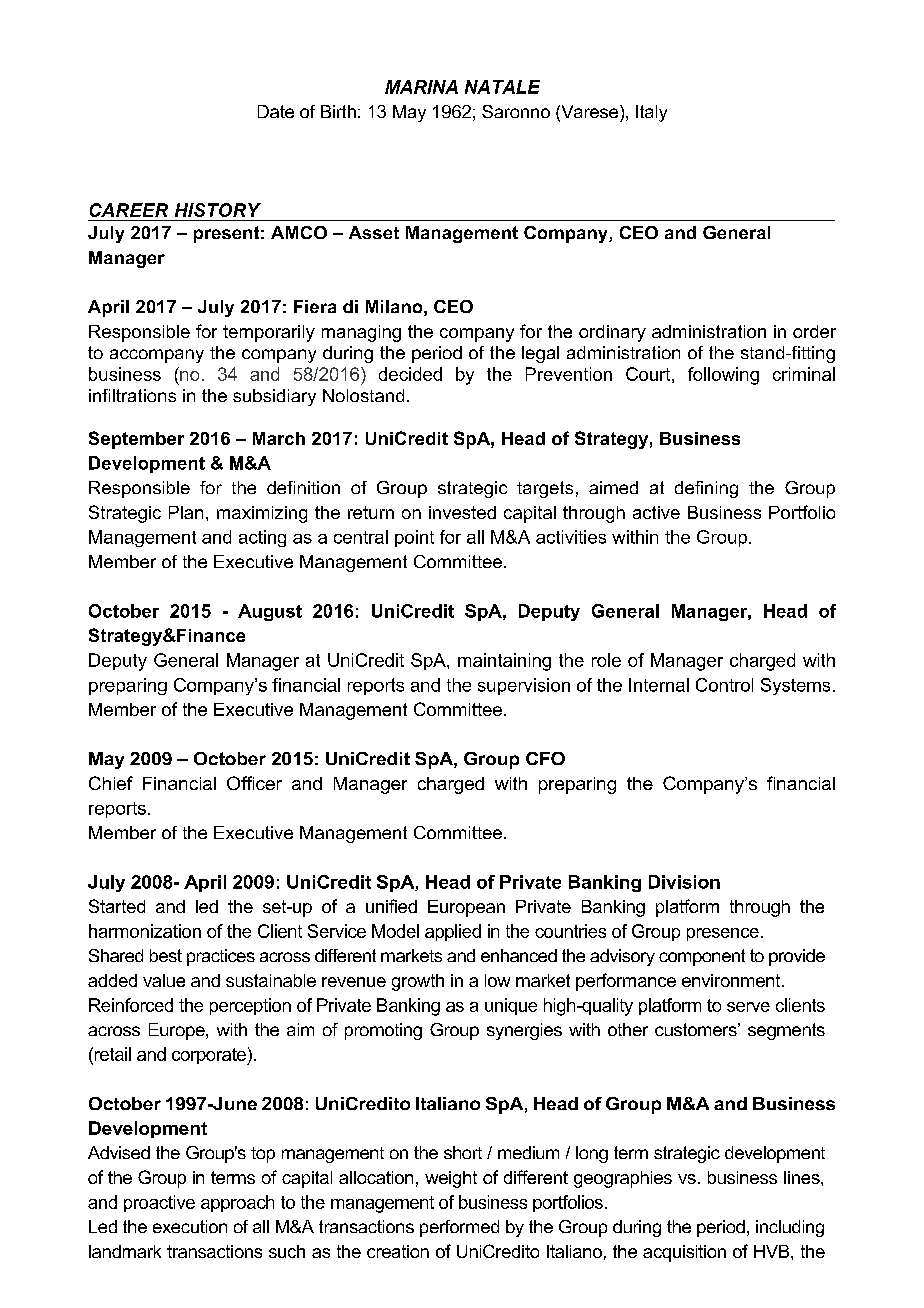  Describe the element at coordinates (391, 906) in the screenshot. I see `unified` at that location.
